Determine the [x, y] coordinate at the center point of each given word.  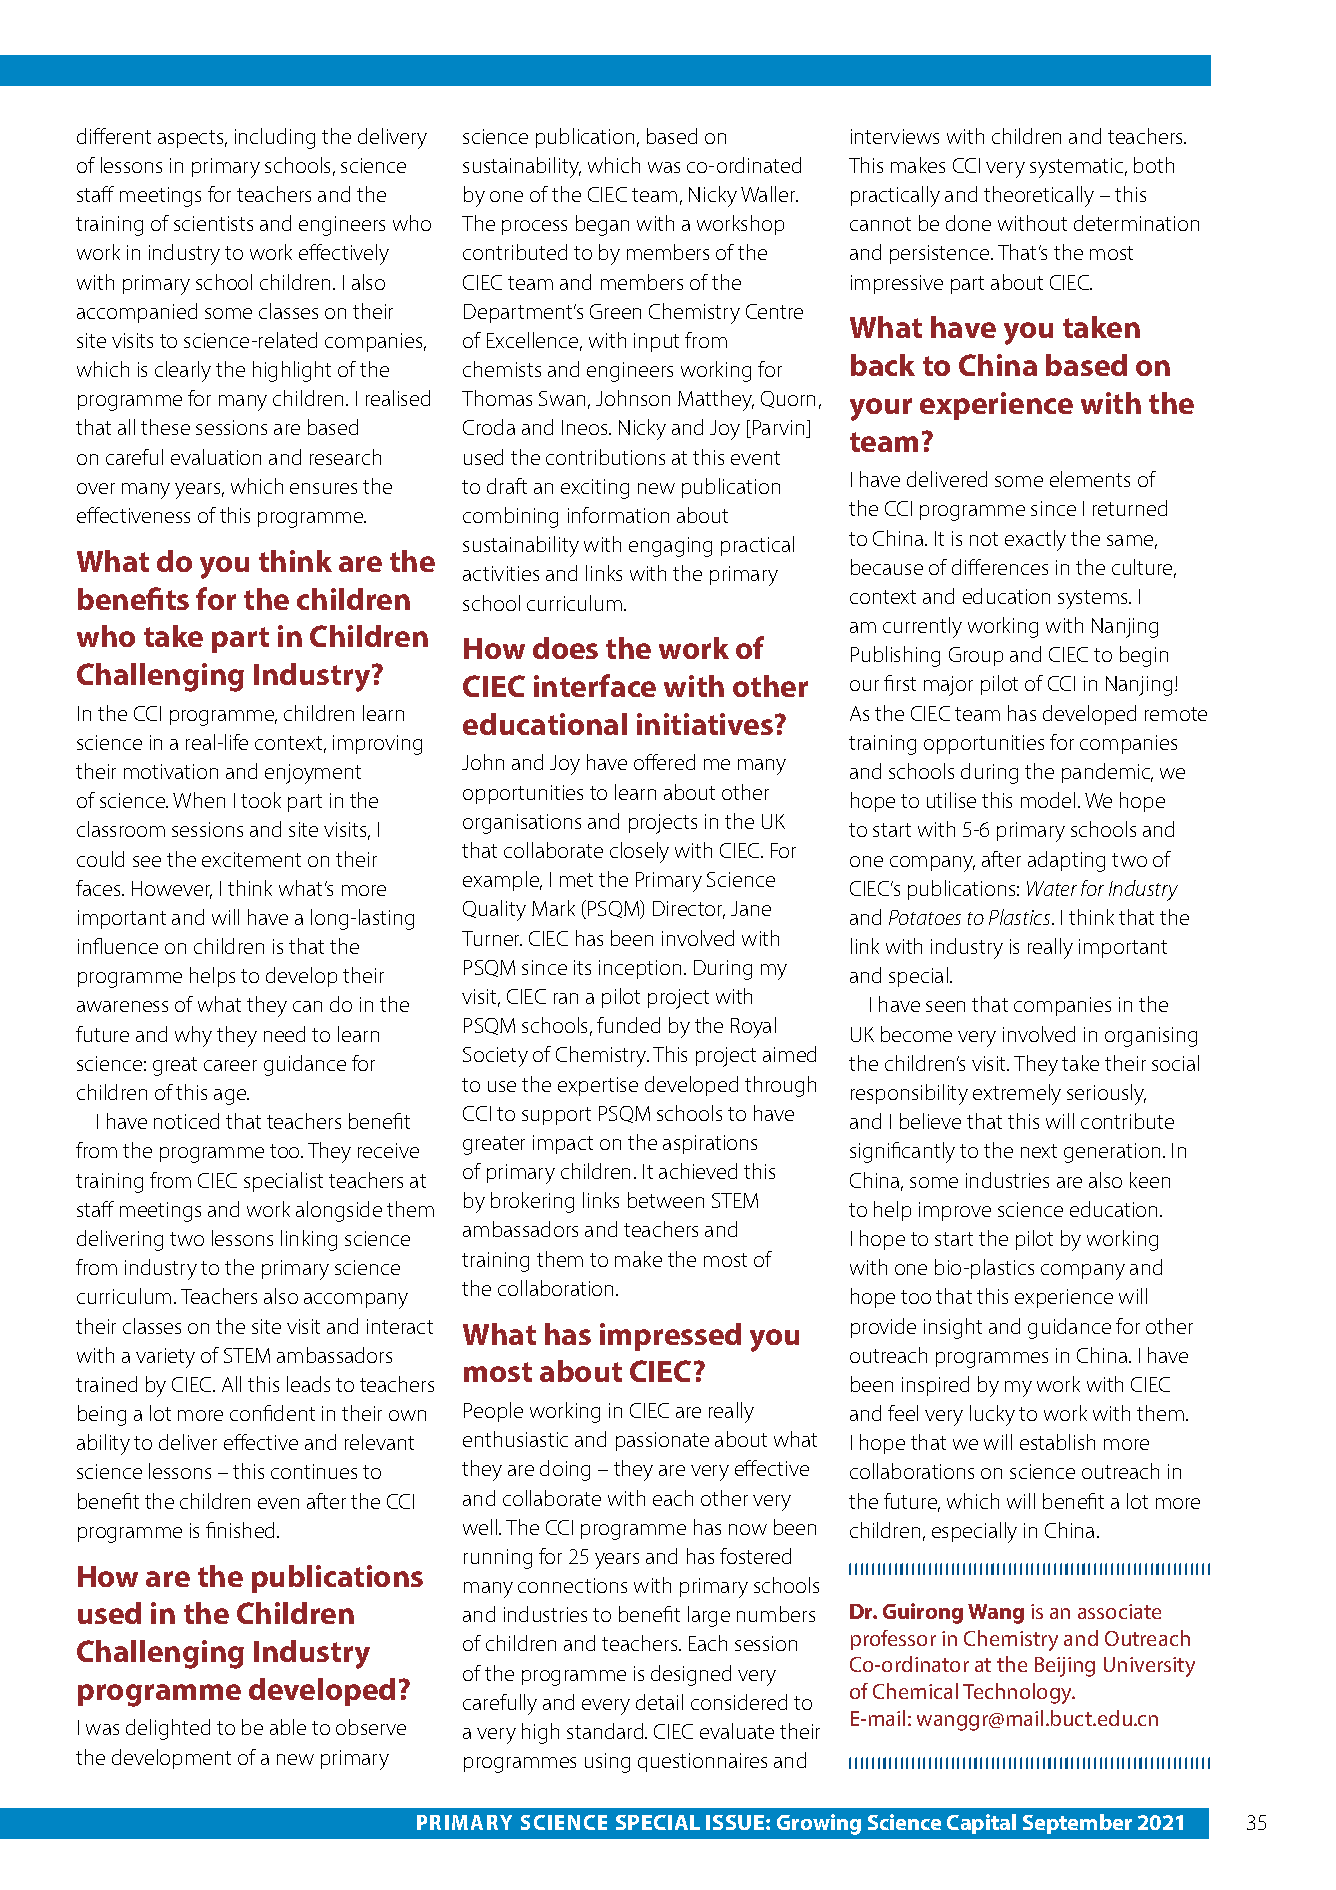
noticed [186, 1121]
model [1048, 800]
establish [1057, 1442]
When [199, 800]
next [1039, 1151]
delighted [168, 1729]
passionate [662, 1441]
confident [272, 1413]
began [602, 225]
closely [639, 852]
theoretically [1039, 196]
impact [563, 1144]
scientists [213, 223]
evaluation [216, 457]
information [618, 515]
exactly [1035, 540]
